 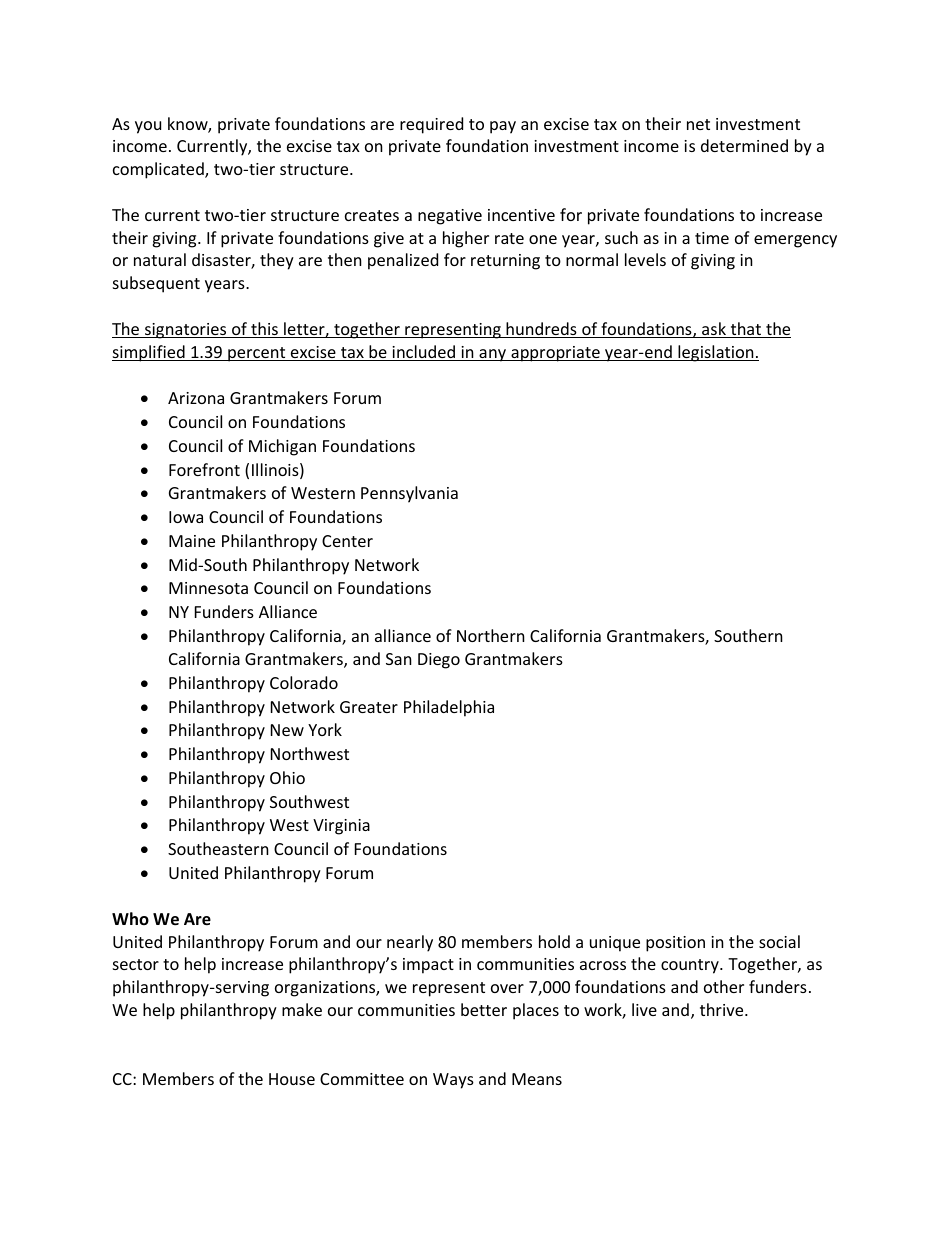 What do you see at coordinates (453, 1081) in the screenshot?
I see `Ways` at bounding box center [453, 1081].
